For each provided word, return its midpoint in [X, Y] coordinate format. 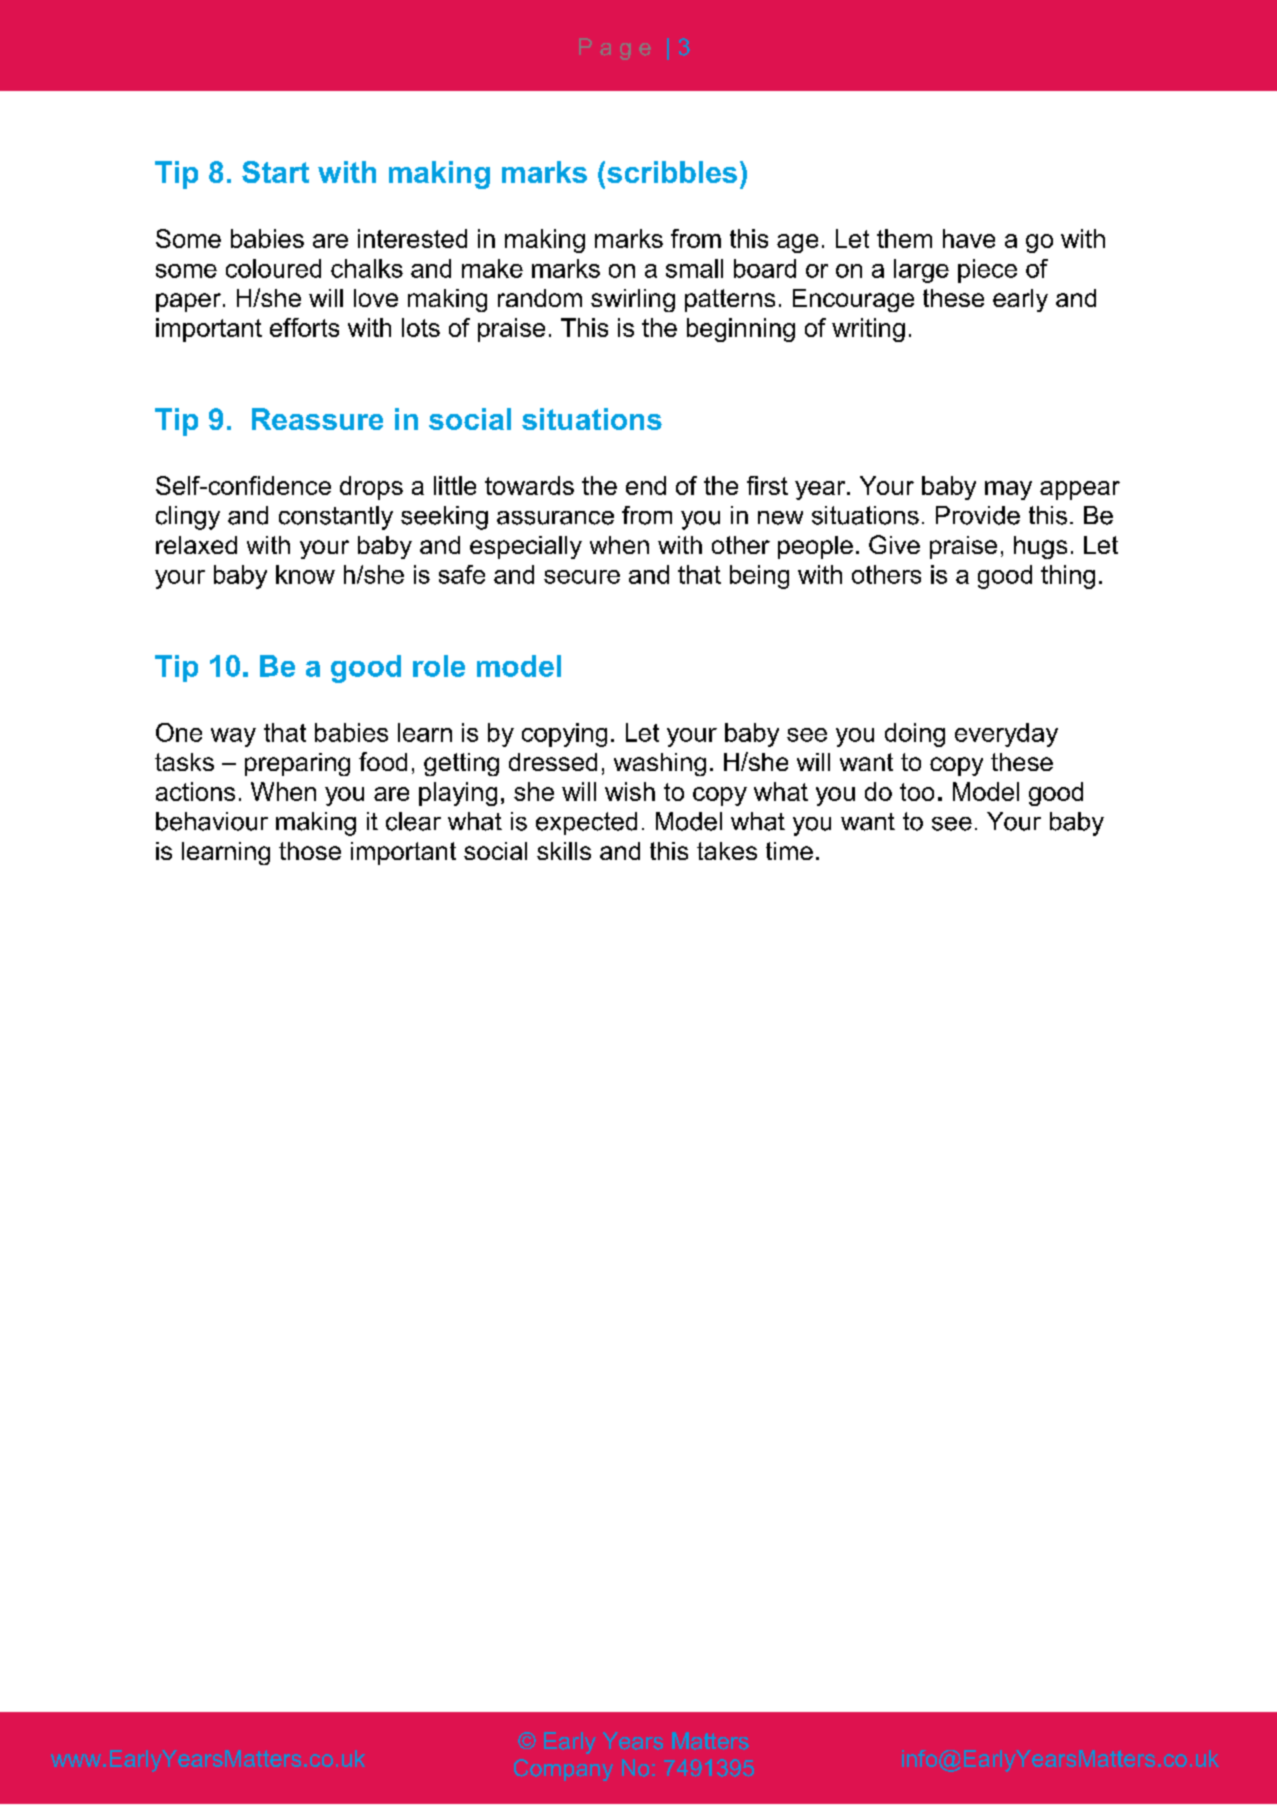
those [310, 851]
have [969, 238]
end [646, 485]
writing [868, 330]
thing [1068, 577]
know [305, 574]
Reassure [317, 419]
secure [582, 577]
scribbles [672, 172]
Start [275, 172]
